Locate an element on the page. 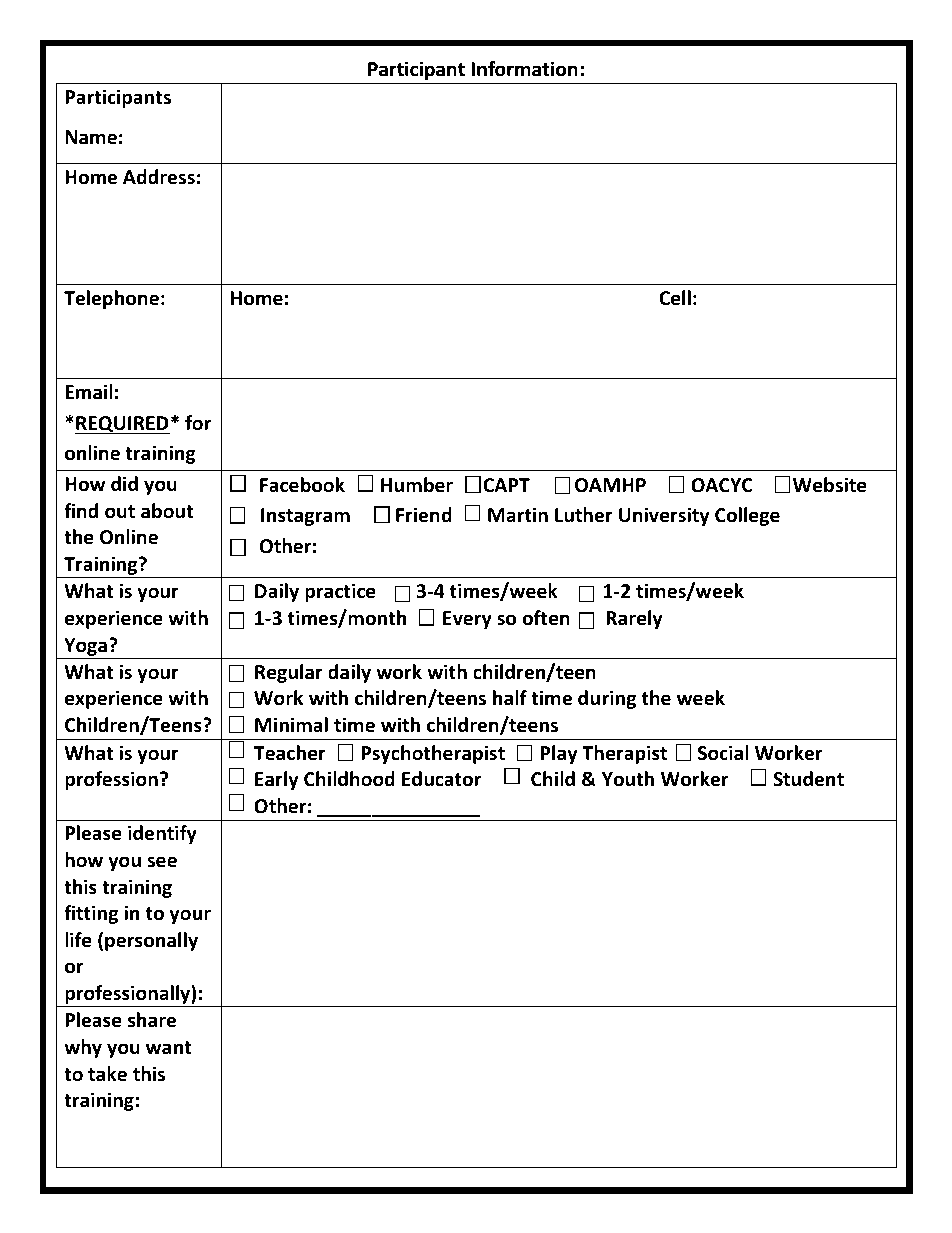 The width and height of the page is (952, 1233). Student is located at coordinates (808, 779).
